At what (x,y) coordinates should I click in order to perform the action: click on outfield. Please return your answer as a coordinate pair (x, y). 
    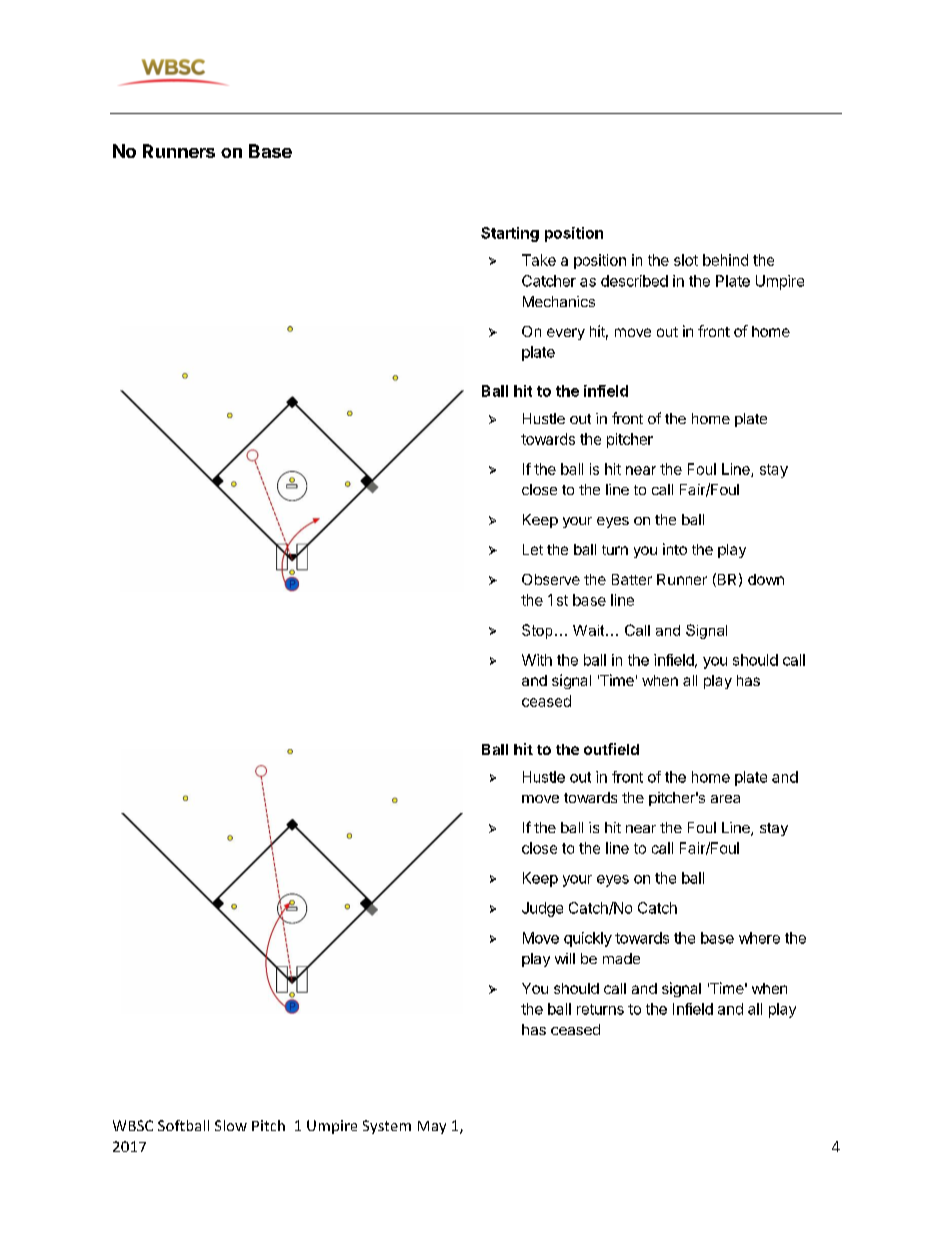
    Looking at the image, I should click on (611, 749).
